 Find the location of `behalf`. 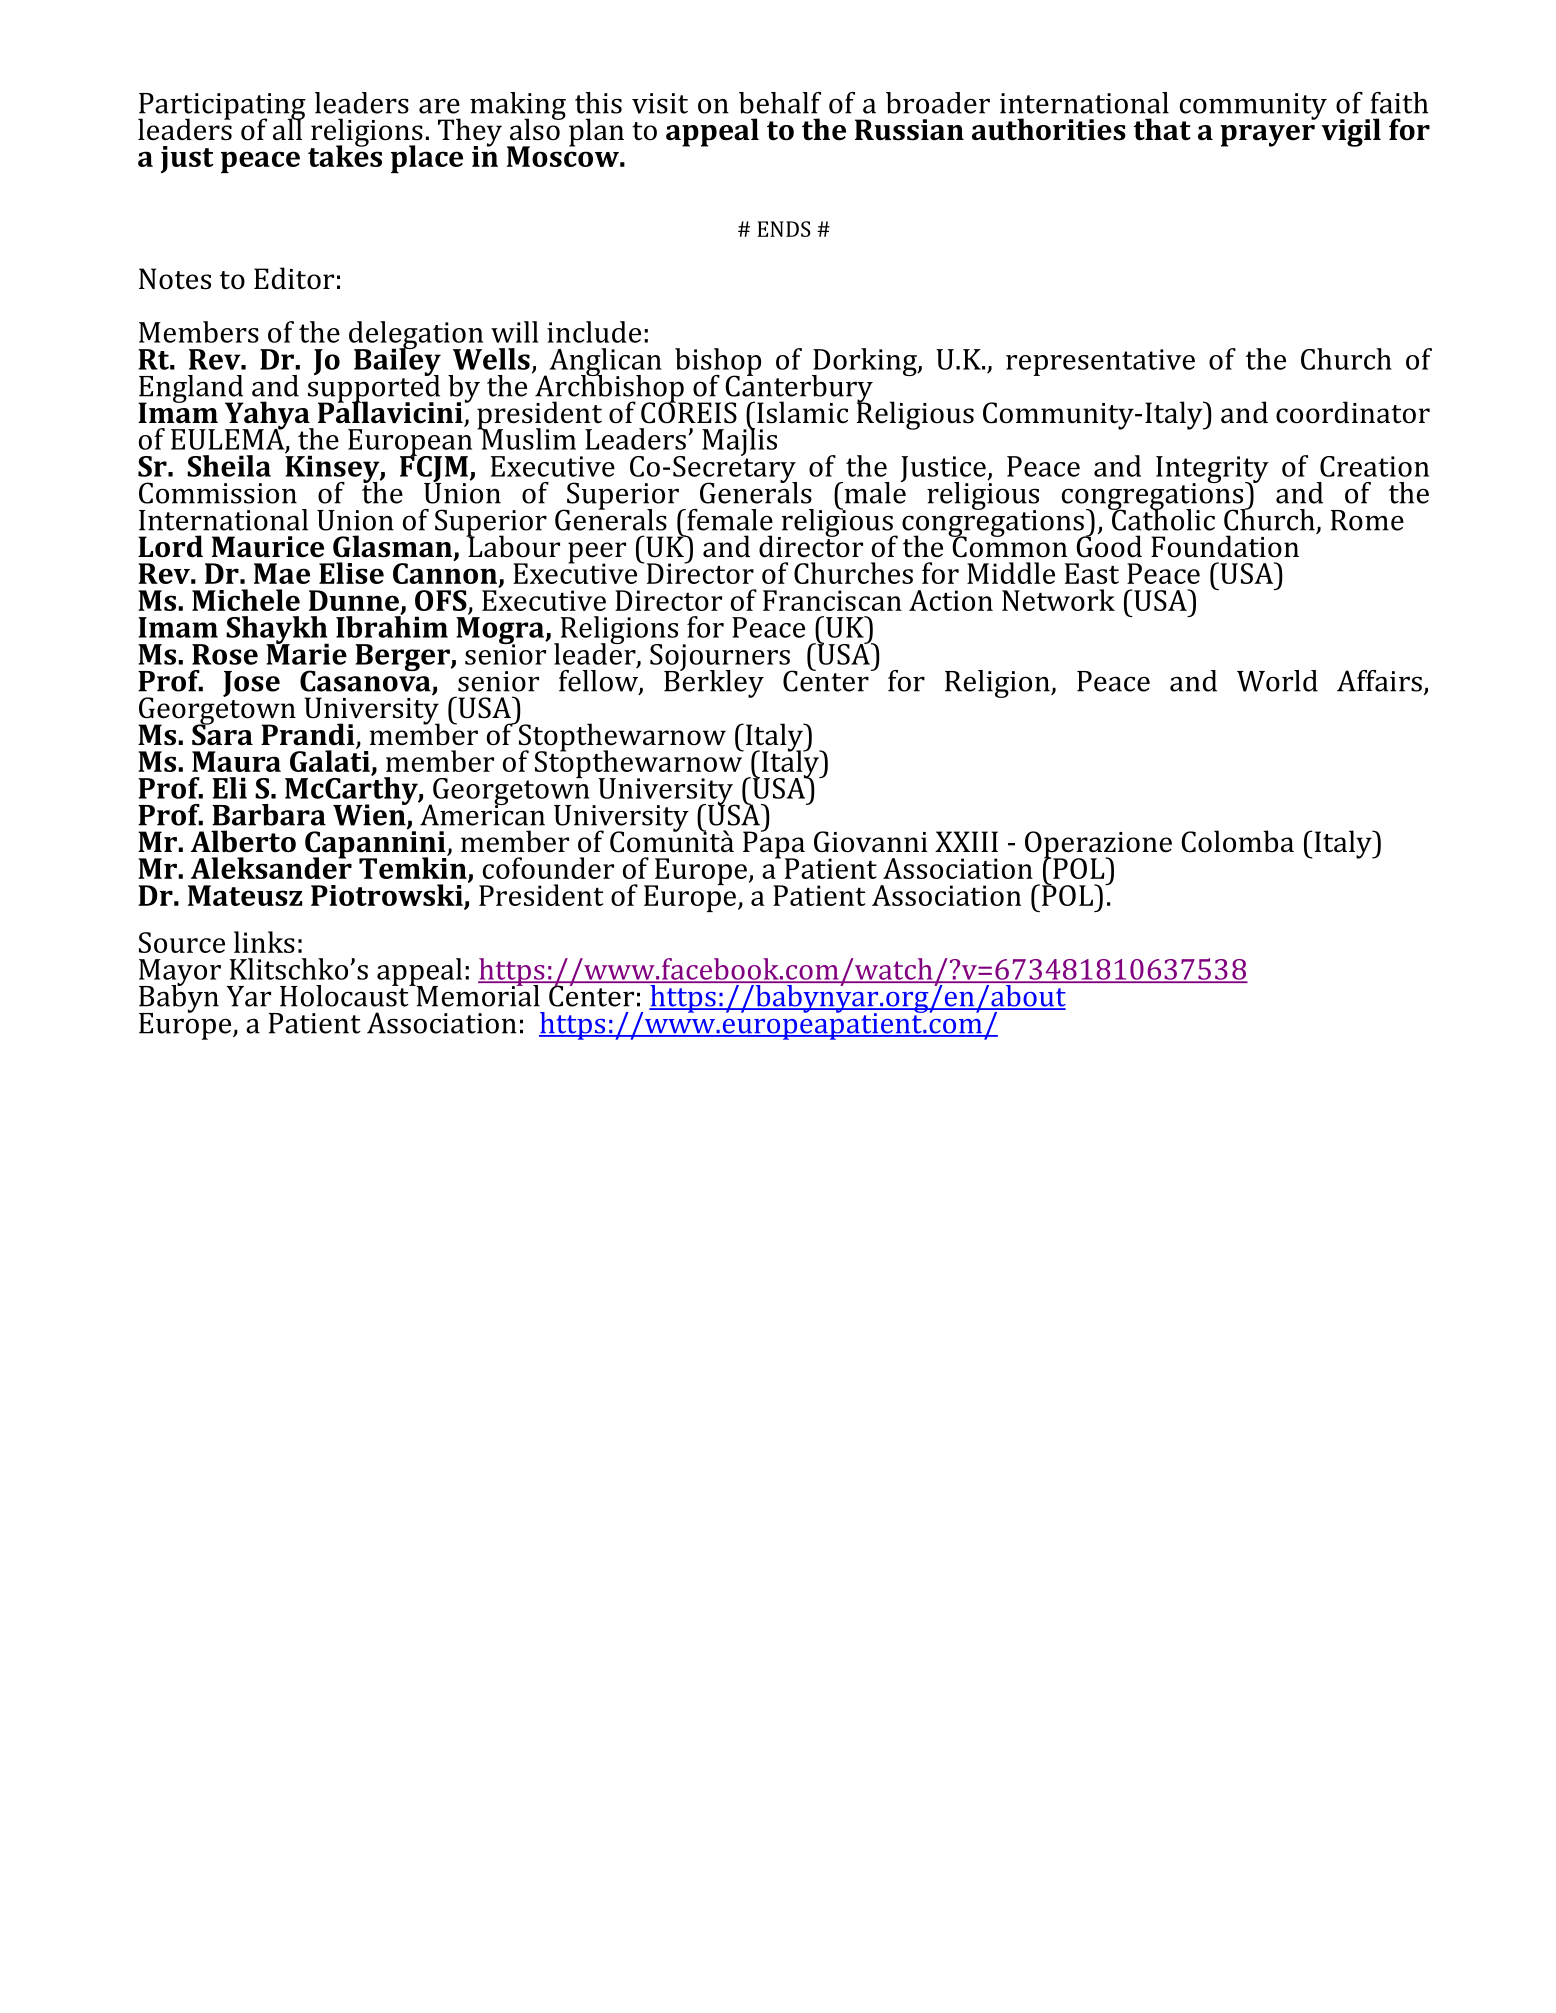

behalf is located at coordinates (780, 103).
